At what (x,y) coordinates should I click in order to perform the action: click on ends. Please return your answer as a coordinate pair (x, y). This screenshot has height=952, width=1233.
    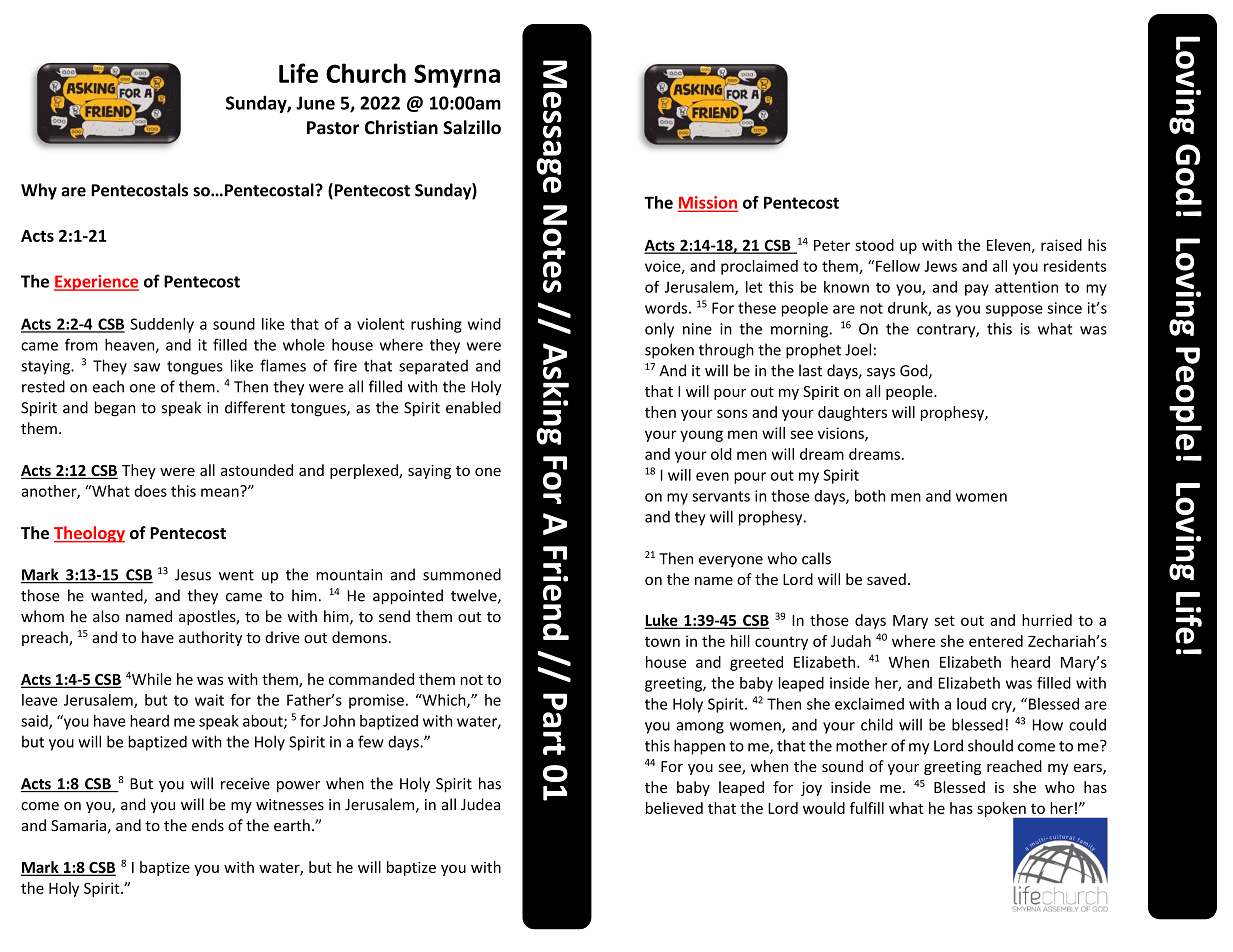
    Looking at the image, I should click on (208, 825).
